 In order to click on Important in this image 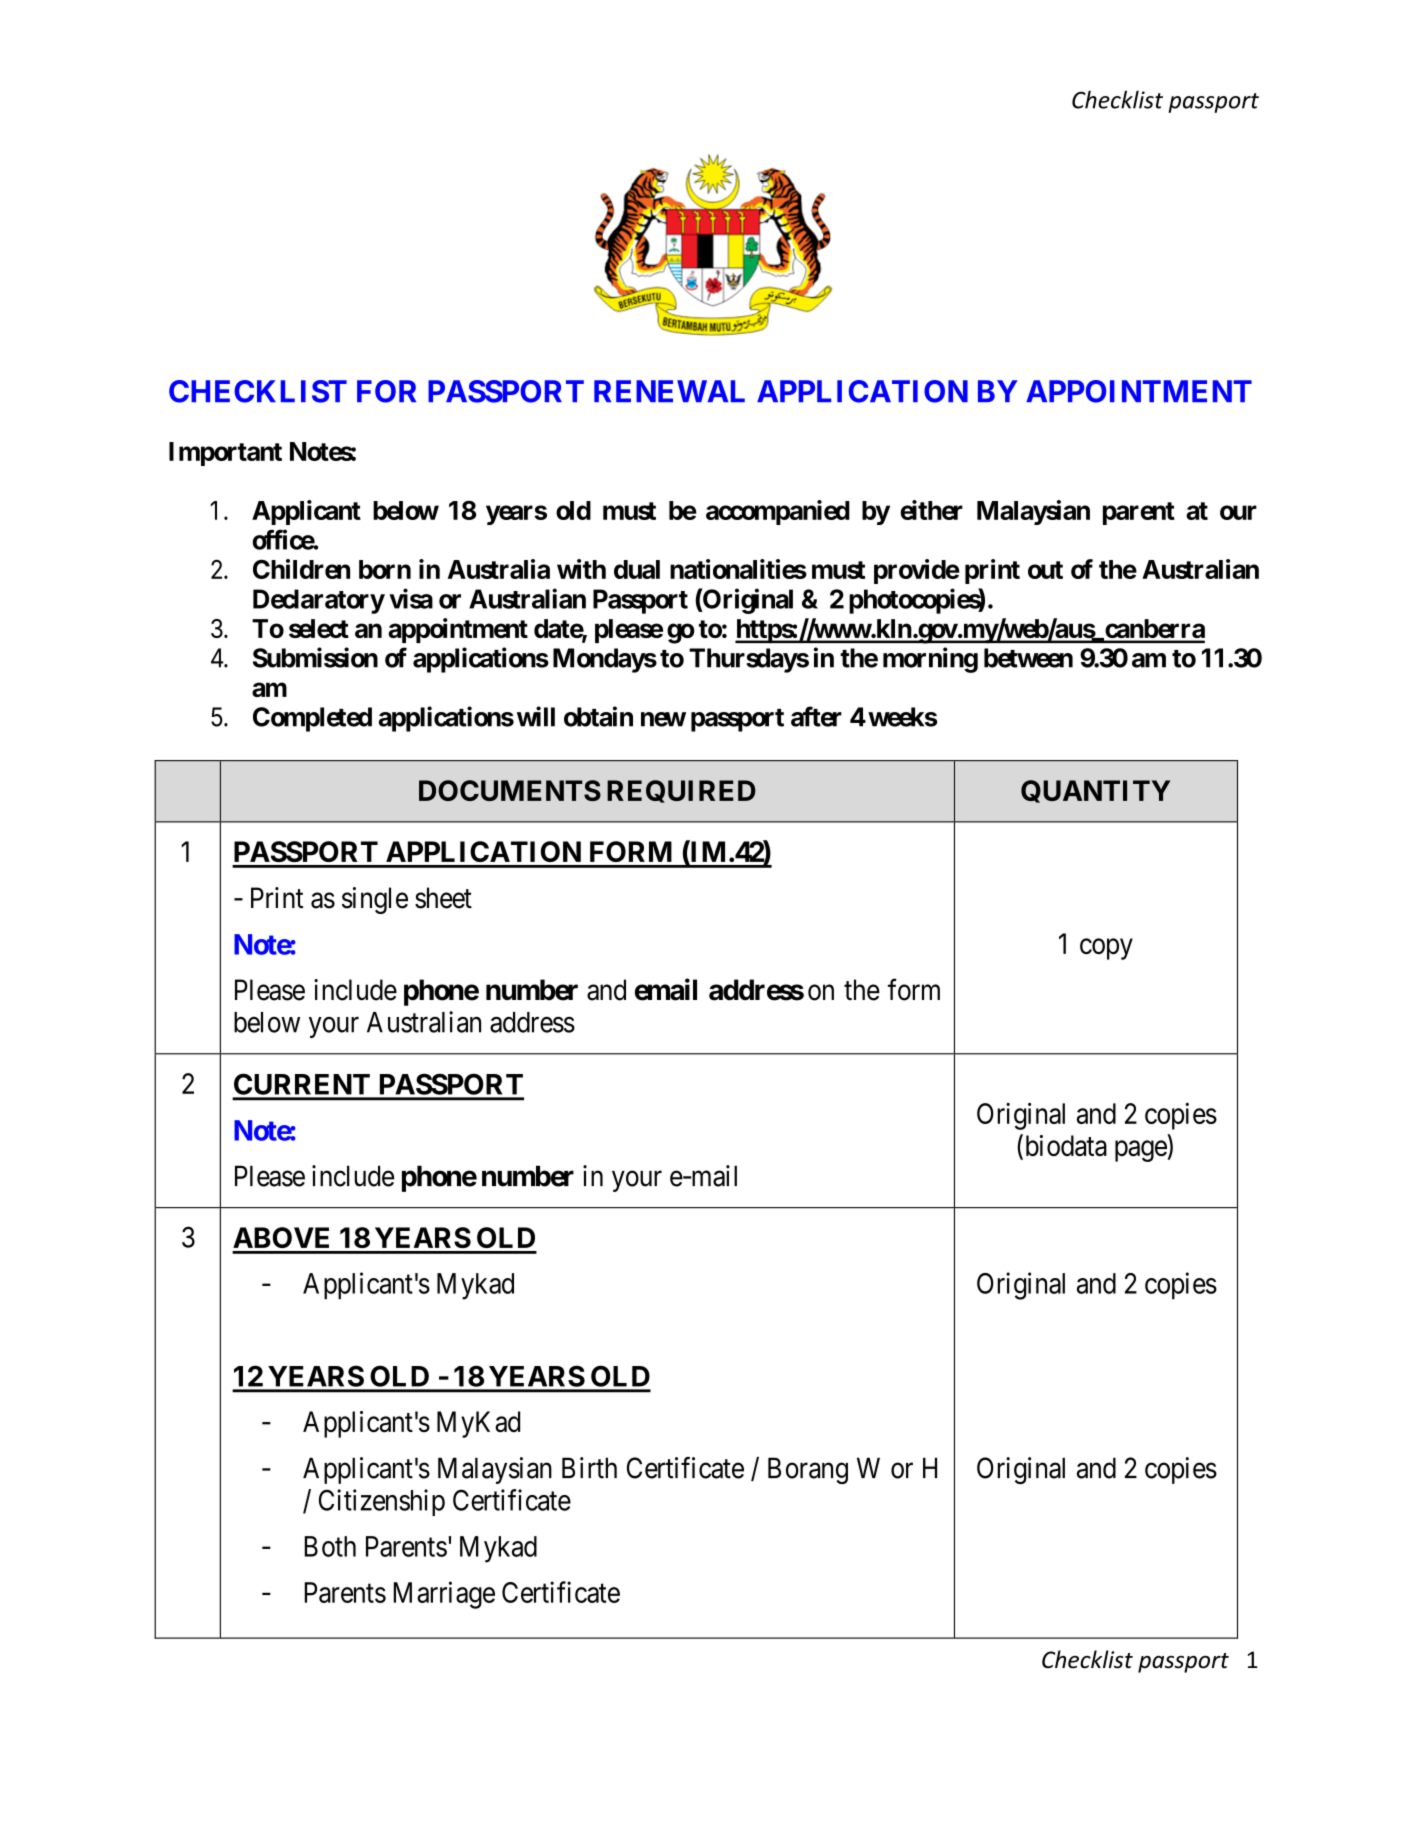, I will do `click(225, 454)`.
